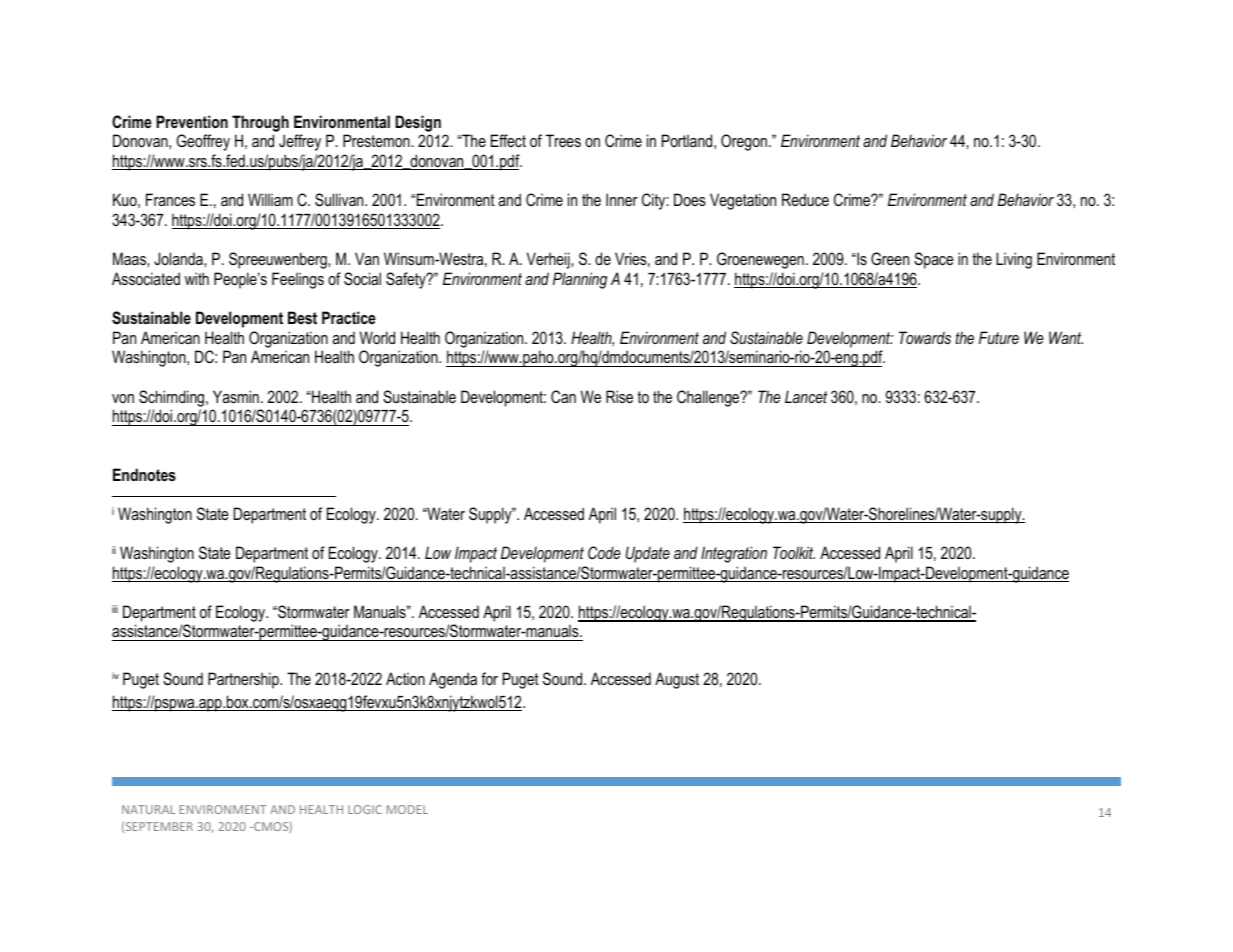 Image resolution: width=1233 pixels, height=952 pixels. What do you see at coordinates (203, 142) in the document?
I see `Geoffrey` at bounding box center [203, 142].
